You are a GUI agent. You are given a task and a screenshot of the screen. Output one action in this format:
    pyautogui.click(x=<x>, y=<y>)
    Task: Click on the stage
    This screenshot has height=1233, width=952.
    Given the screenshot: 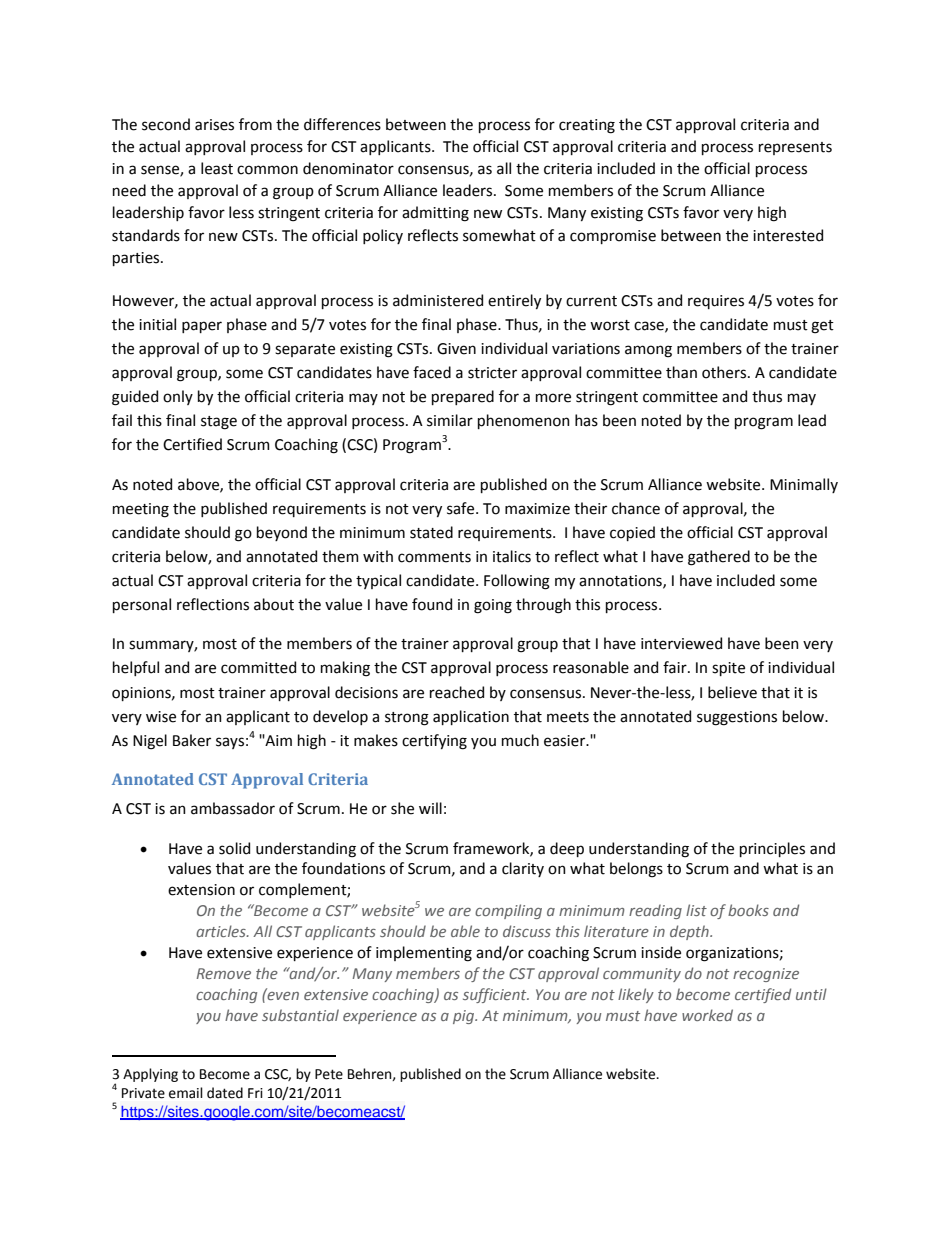 What is the action you would take?
    pyautogui.click(x=219, y=423)
